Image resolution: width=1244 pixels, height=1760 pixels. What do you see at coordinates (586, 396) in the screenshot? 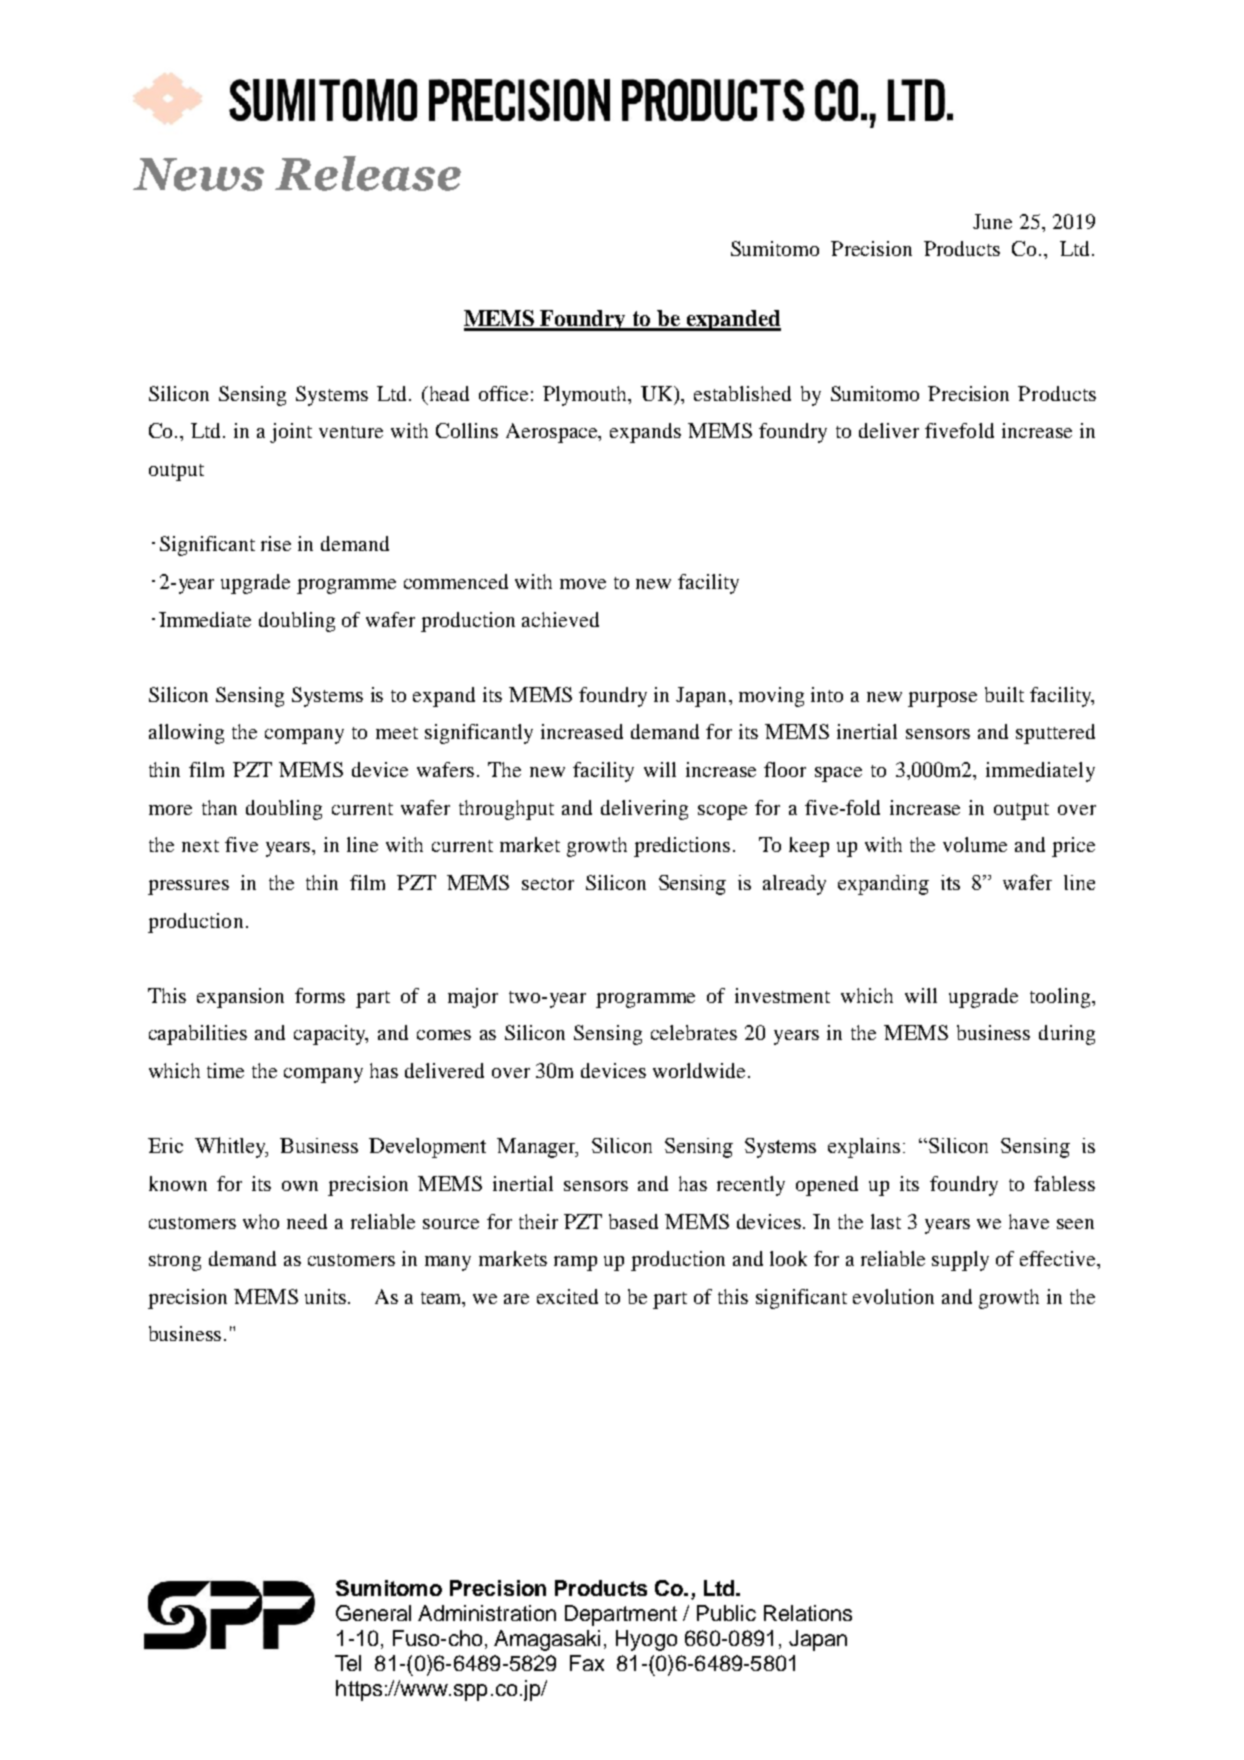
I see `Plymouth` at bounding box center [586, 396].
